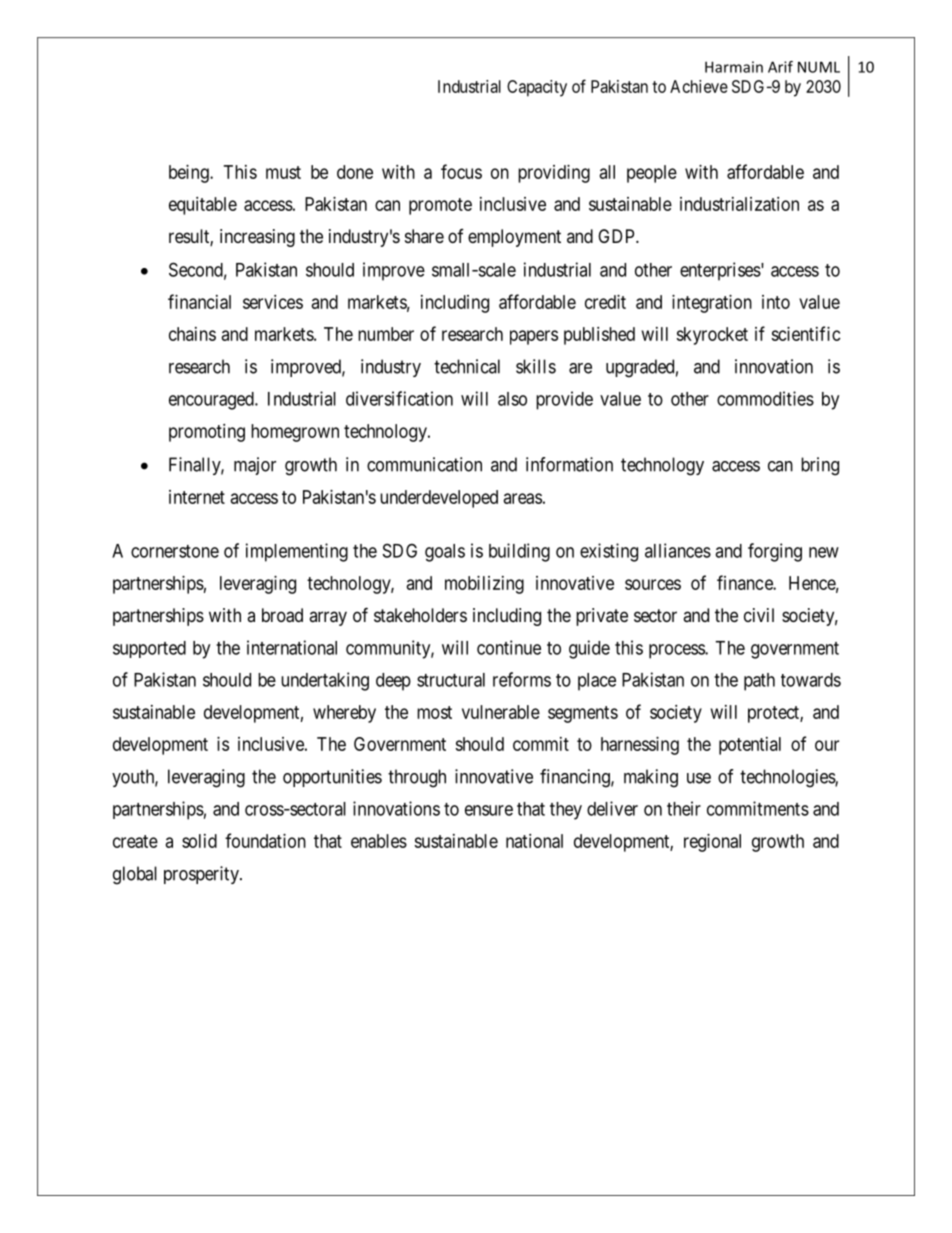 The height and width of the page is (1233, 952). I want to click on skyrocket, so click(712, 336).
